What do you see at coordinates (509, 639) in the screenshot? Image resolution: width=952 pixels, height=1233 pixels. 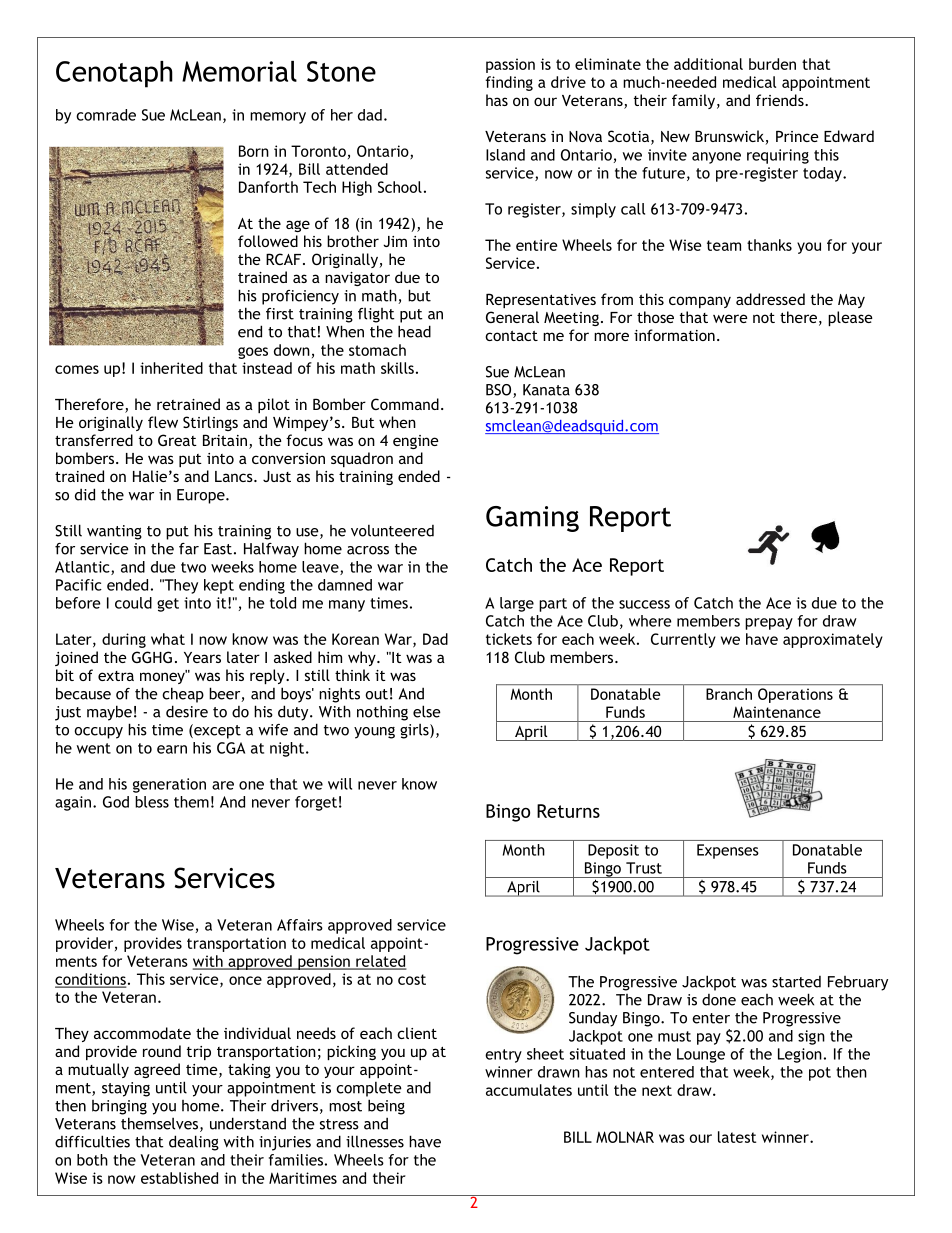 I see `tickets` at bounding box center [509, 639].
